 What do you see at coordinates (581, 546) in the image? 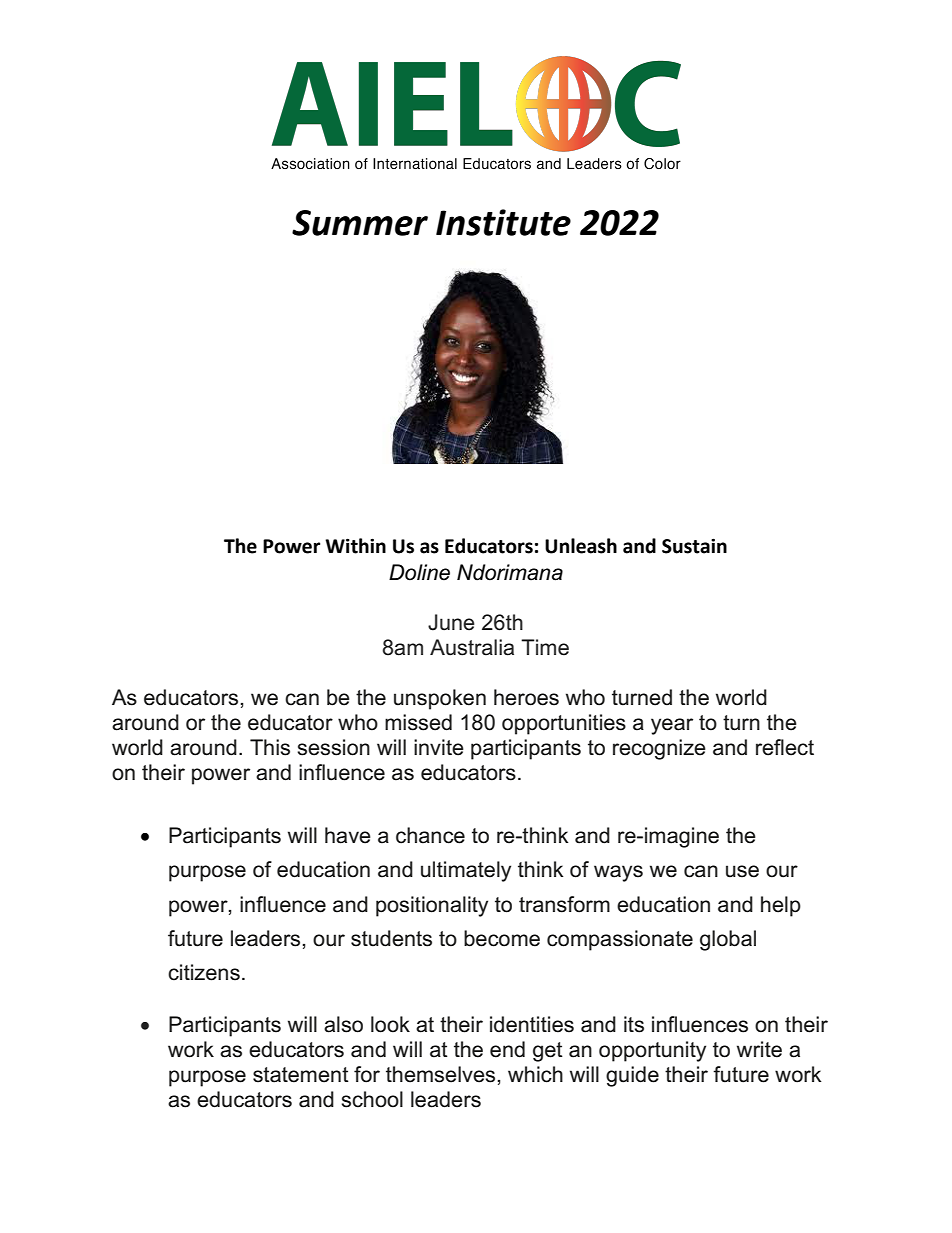
I see `Unleash` at bounding box center [581, 546].
